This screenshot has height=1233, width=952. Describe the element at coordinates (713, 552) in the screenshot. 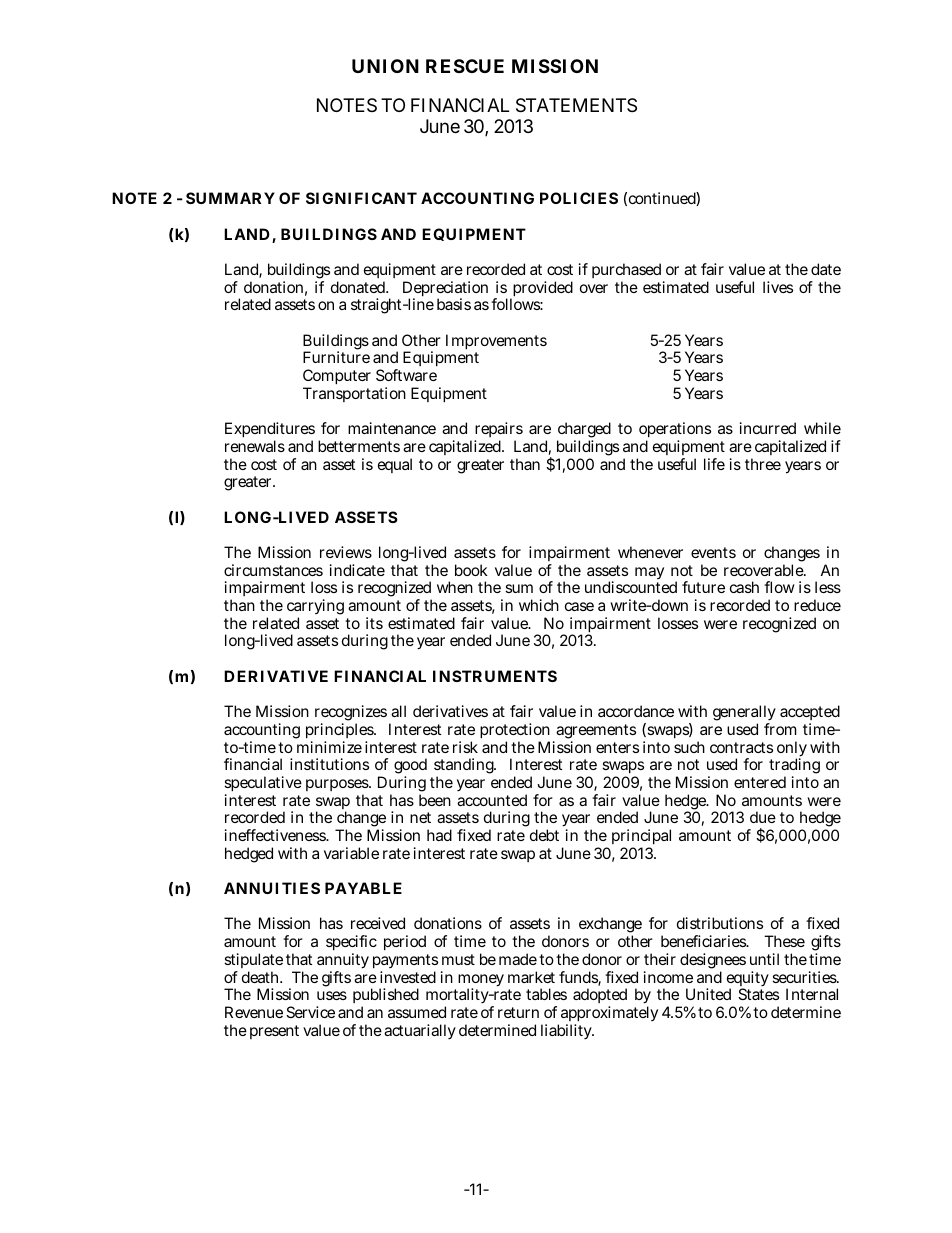

I see `events` at that location.
